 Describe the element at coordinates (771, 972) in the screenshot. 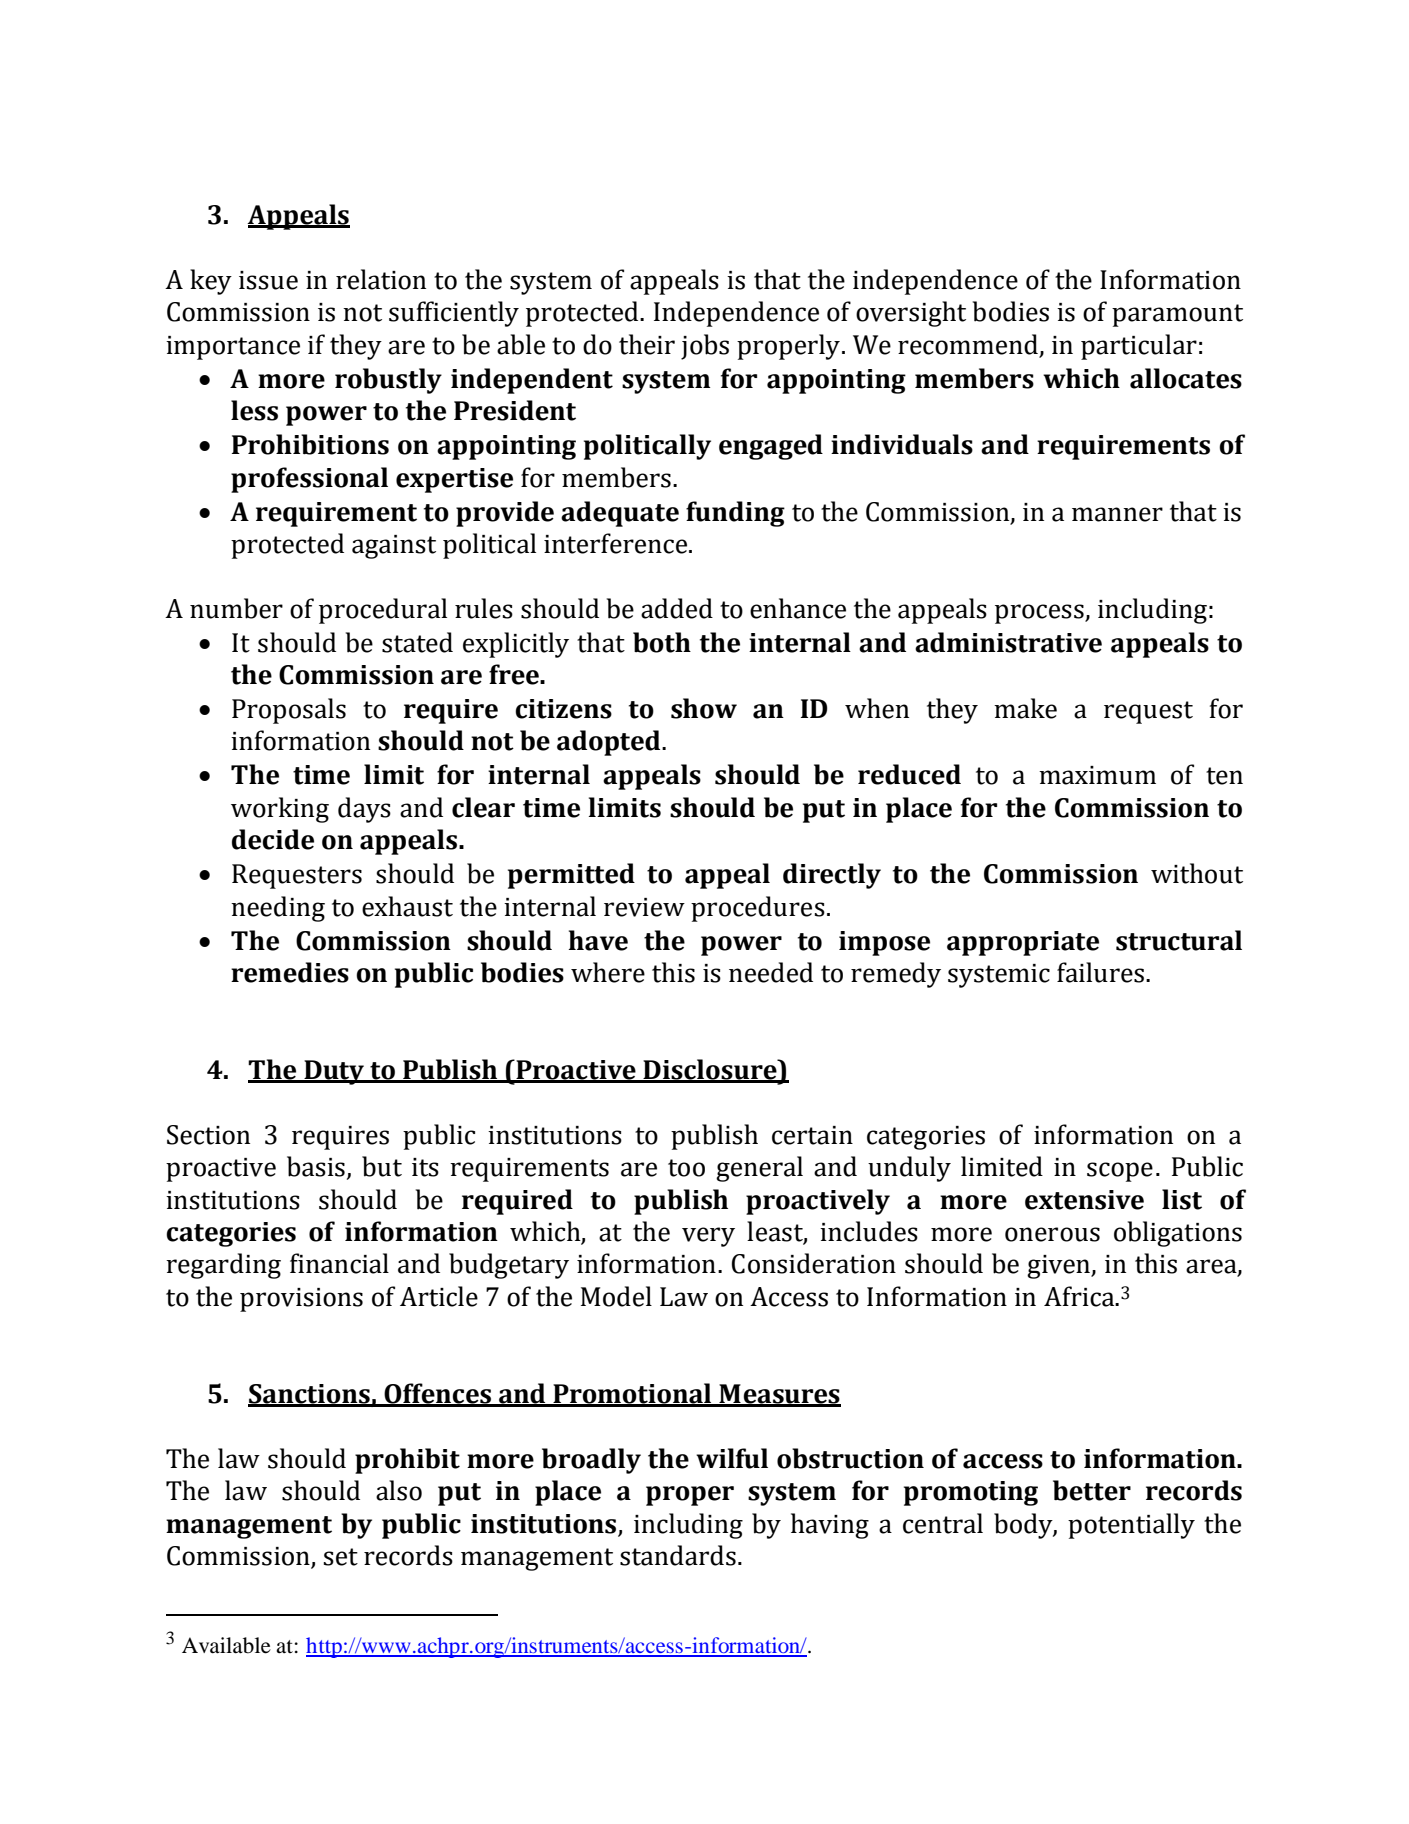

I see `needed` at that location.
